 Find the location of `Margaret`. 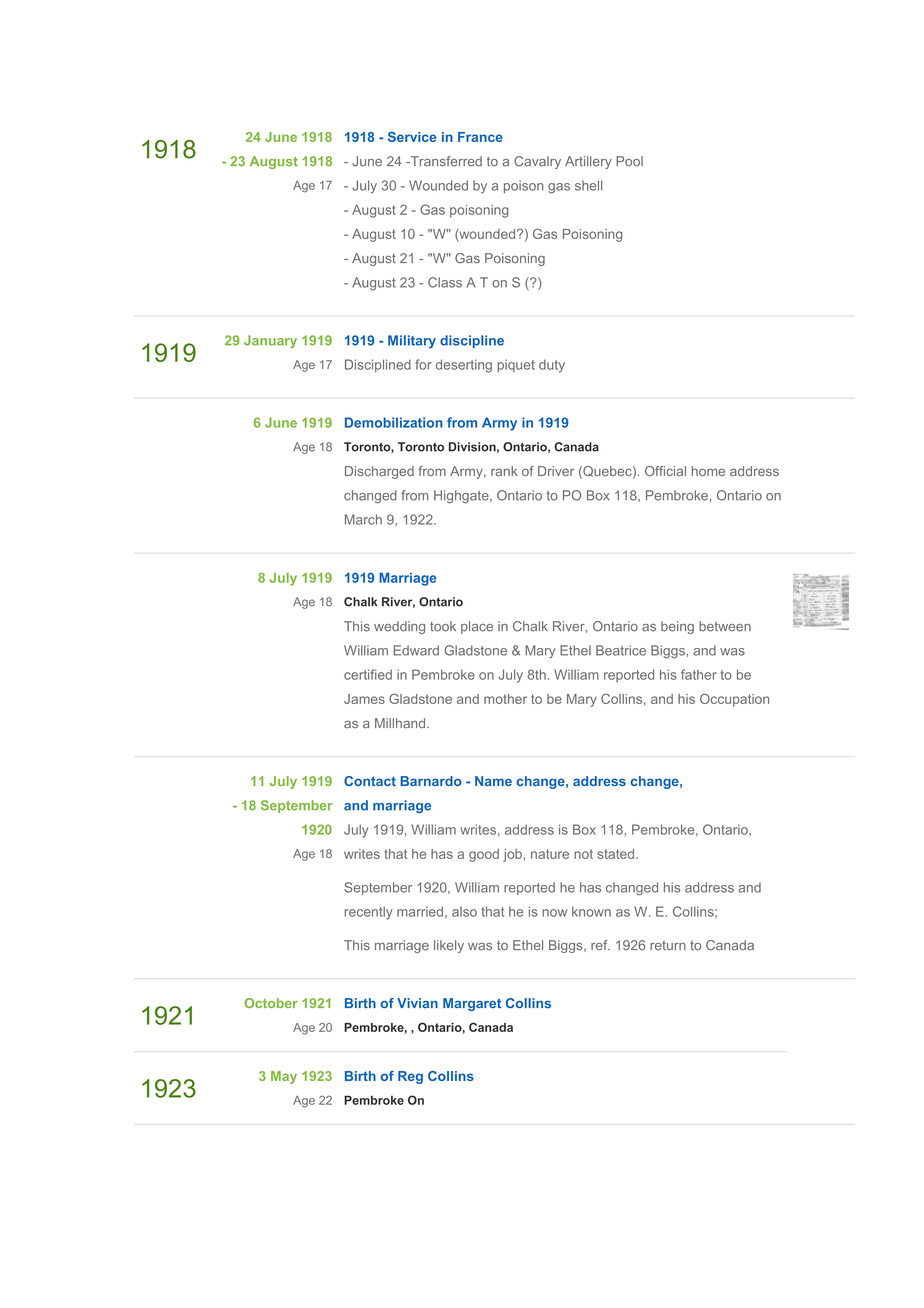

Margaret is located at coordinates (472, 1004).
